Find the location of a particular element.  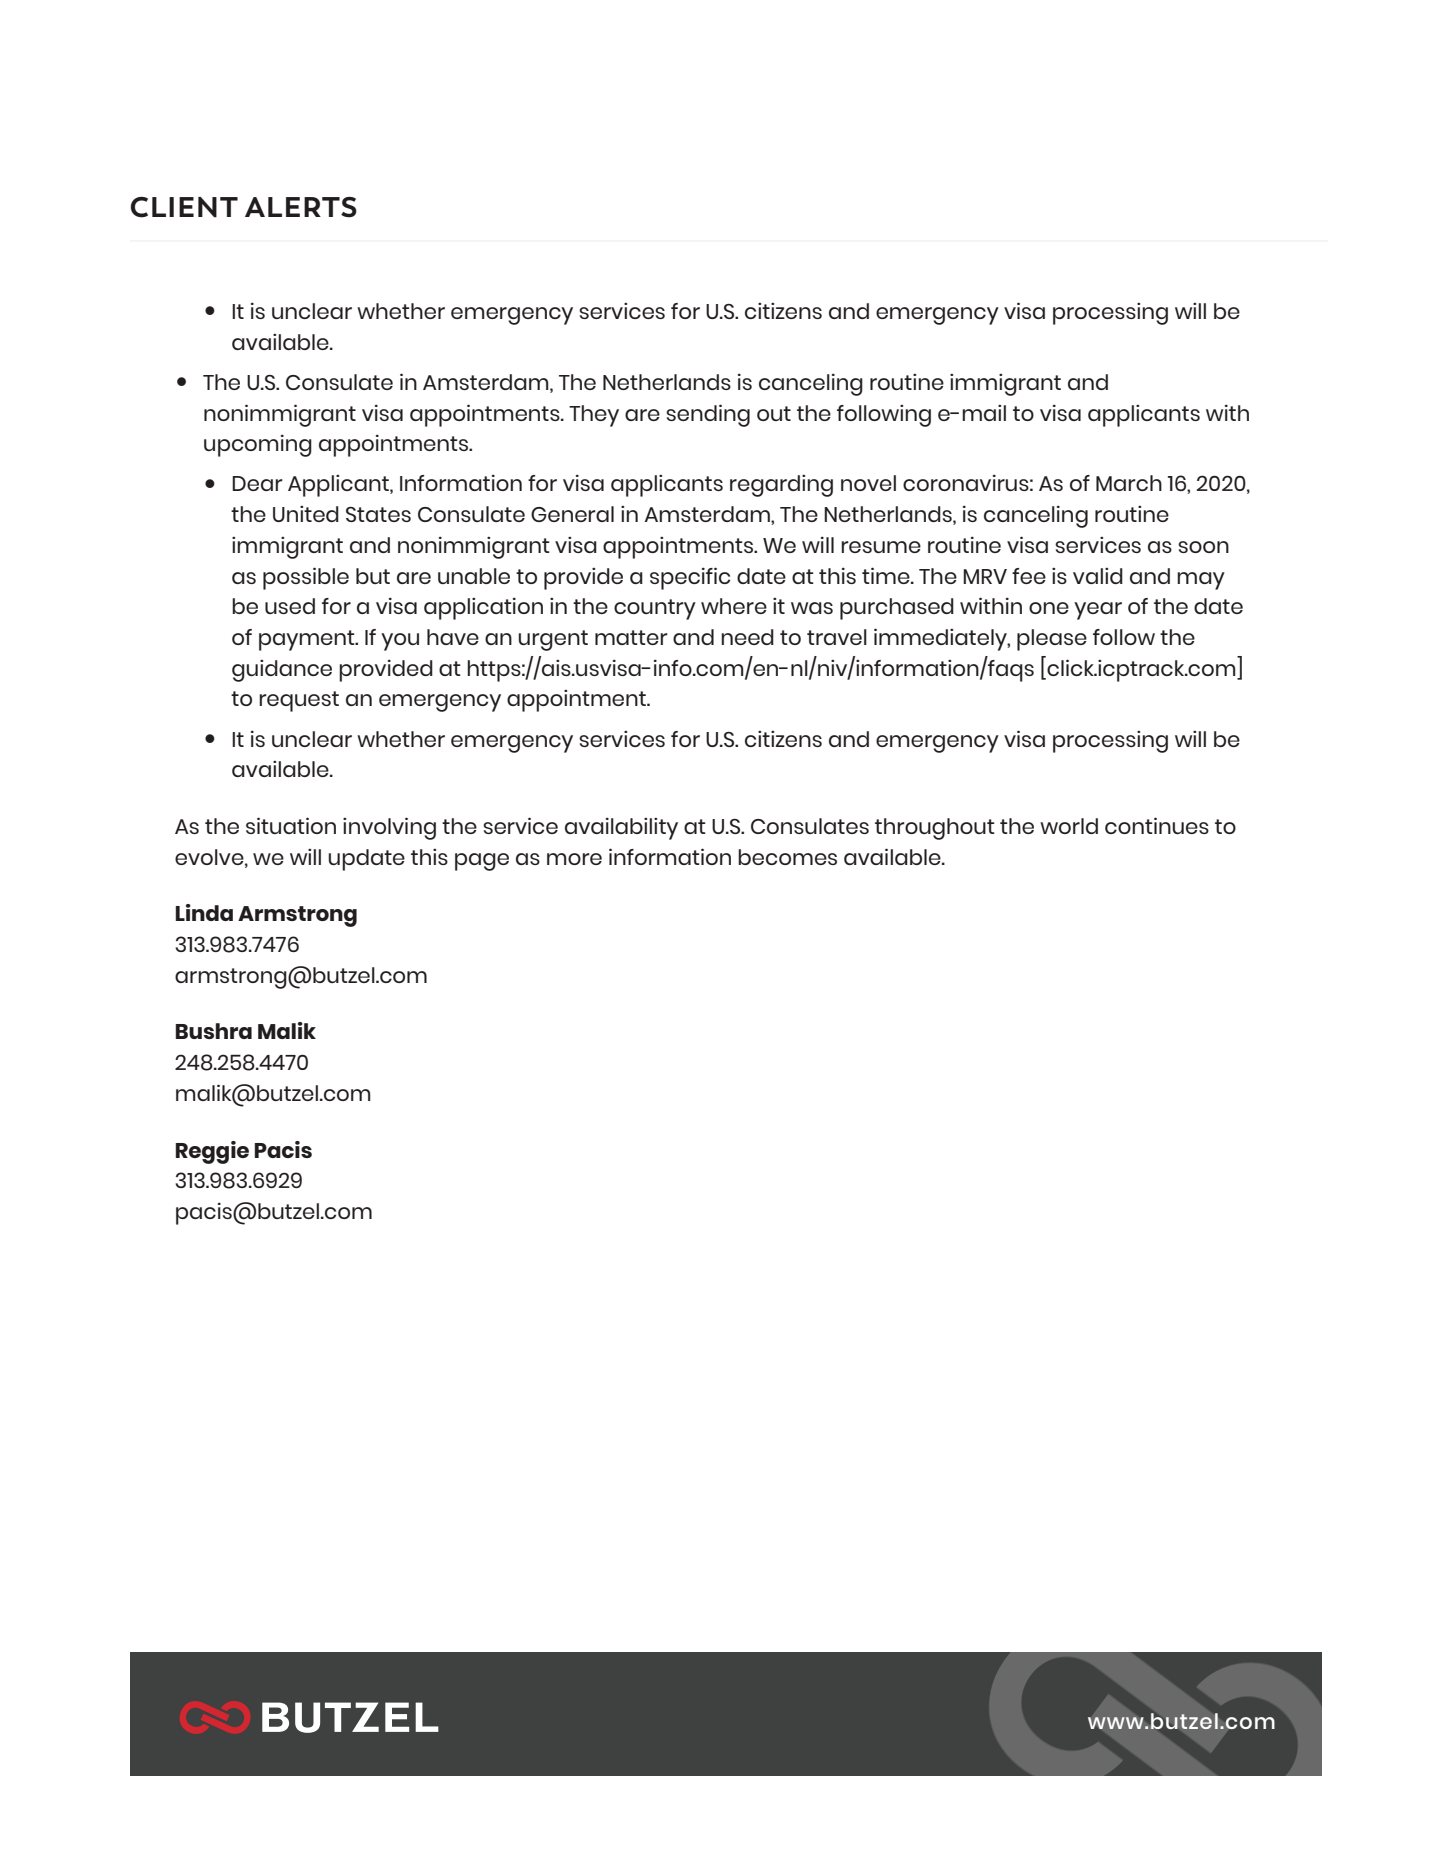

becomes is located at coordinates (787, 857).
